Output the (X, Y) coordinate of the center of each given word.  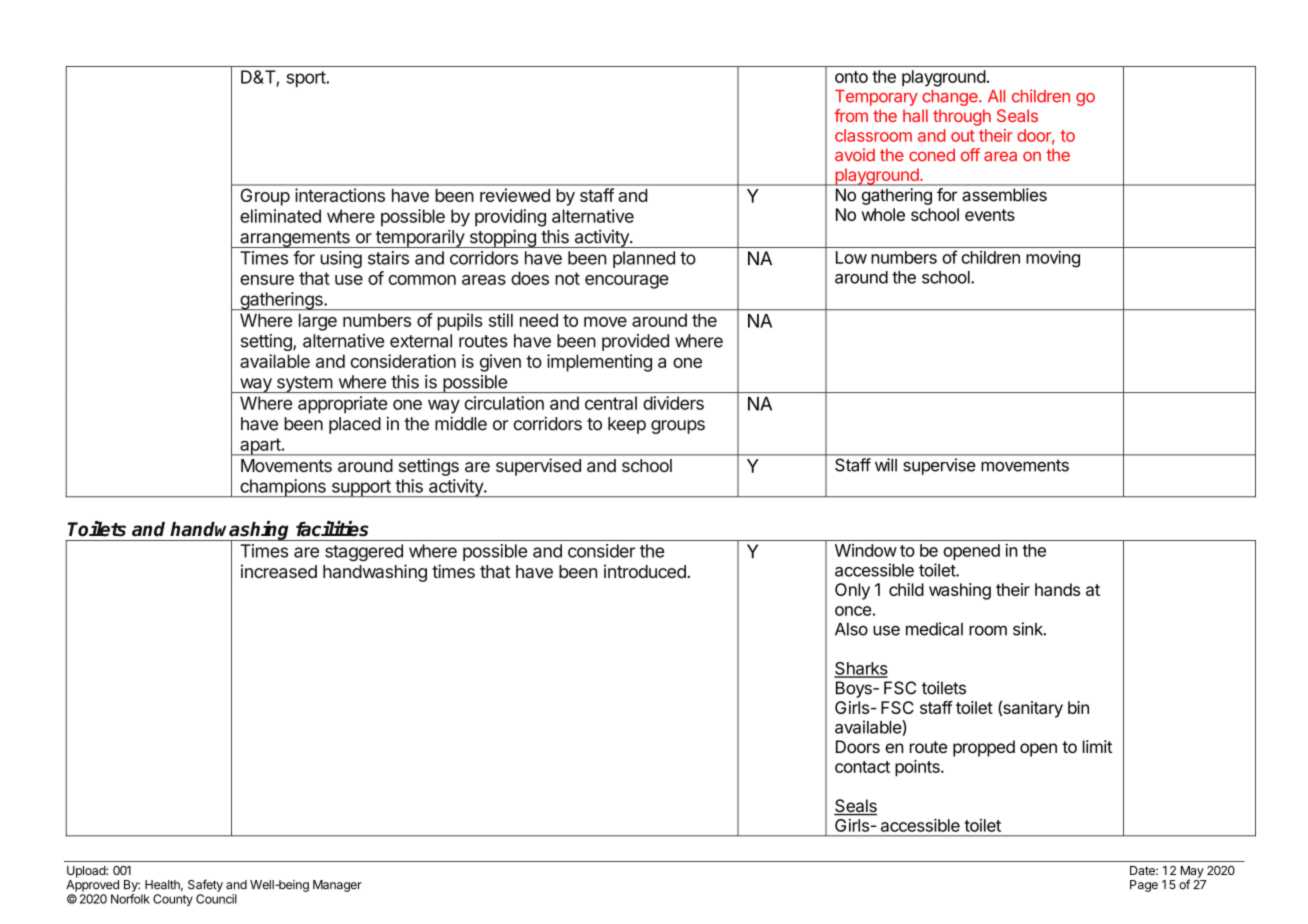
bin (1078, 707)
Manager (337, 886)
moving (1053, 259)
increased (279, 571)
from (851, 115)
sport (306, 79)
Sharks (861, 669)
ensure (267, 280)
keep (627, 425)
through (962, 117)
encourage (627, 282)
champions (283, 488)
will (886, 465)
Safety (205, 885)
